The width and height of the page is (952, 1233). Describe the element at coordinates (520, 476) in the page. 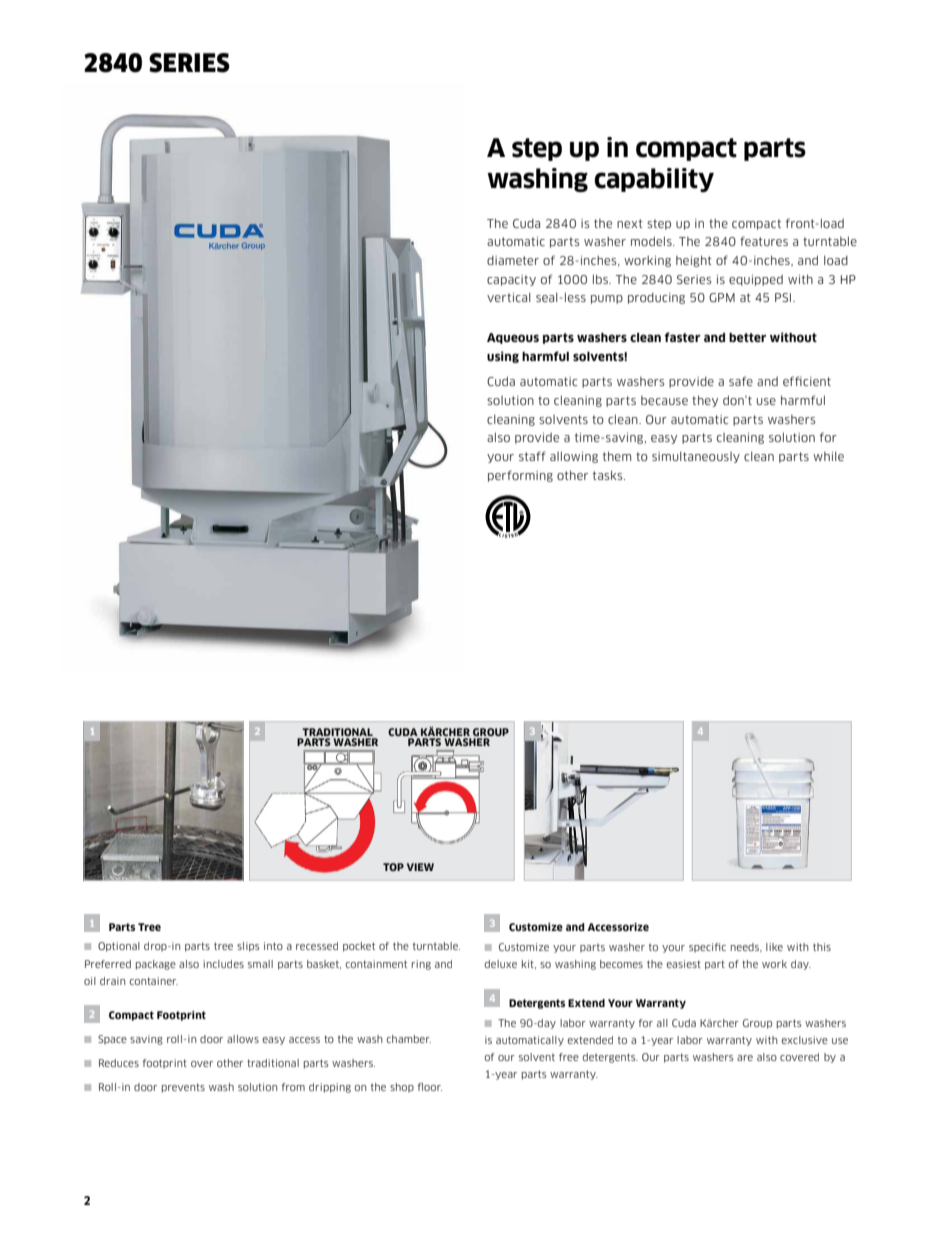

I see `performing` at that location.
